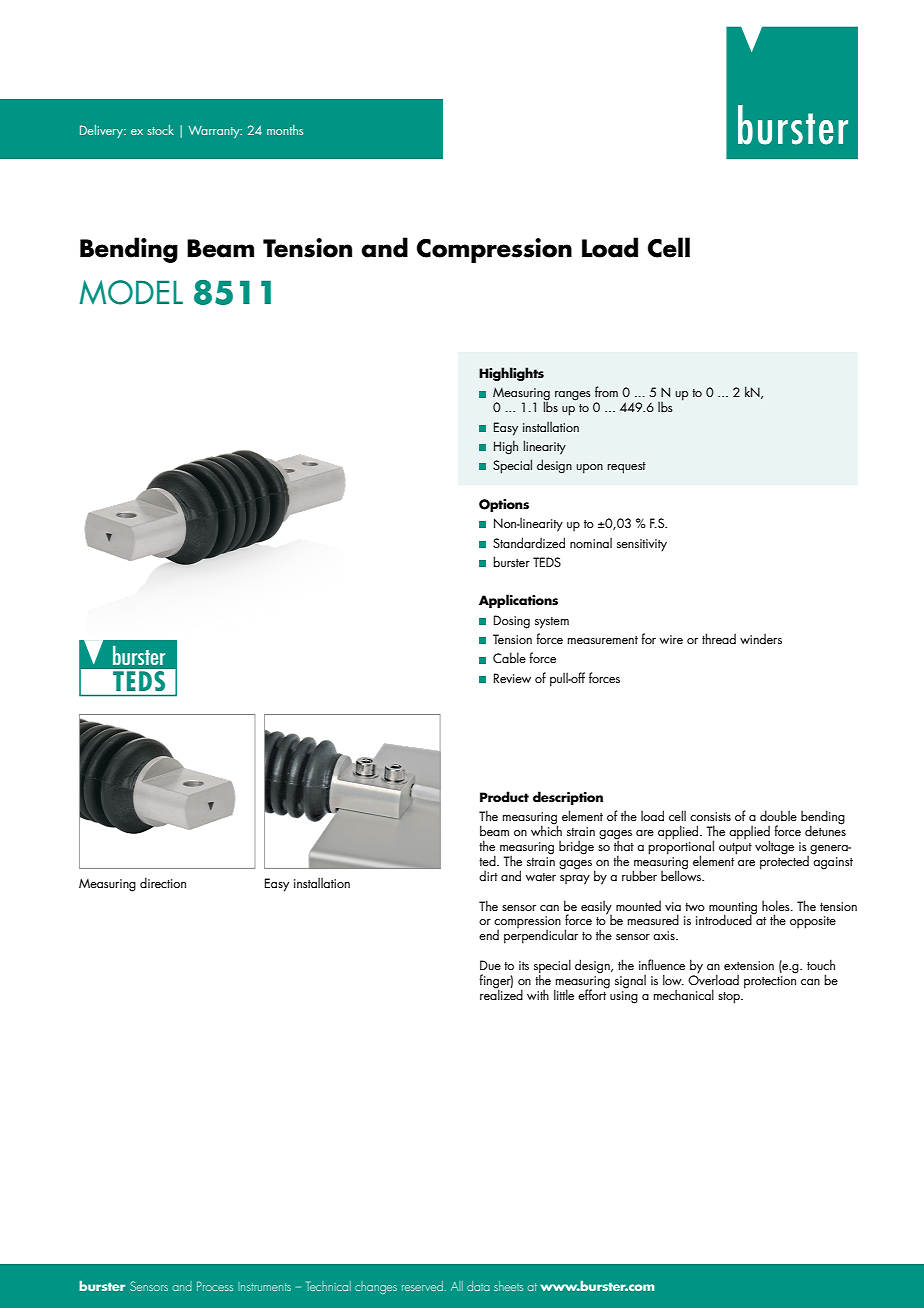 The width and height of the image is (924, 1308). Describe the element at coordinates (488, 875) in the image. I see `dirt` at that location.
